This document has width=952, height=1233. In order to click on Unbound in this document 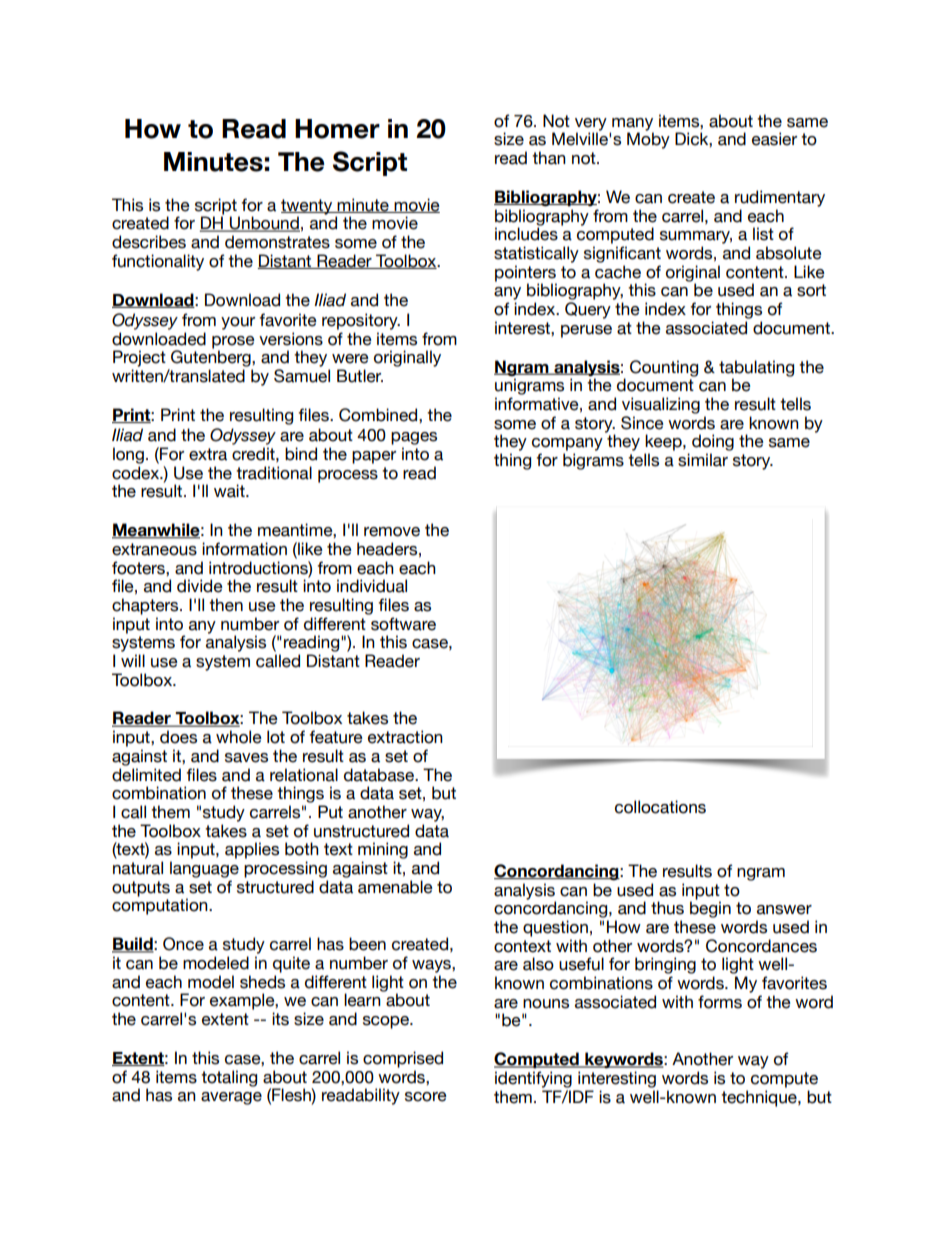, I will do `click(264, 224)`.
